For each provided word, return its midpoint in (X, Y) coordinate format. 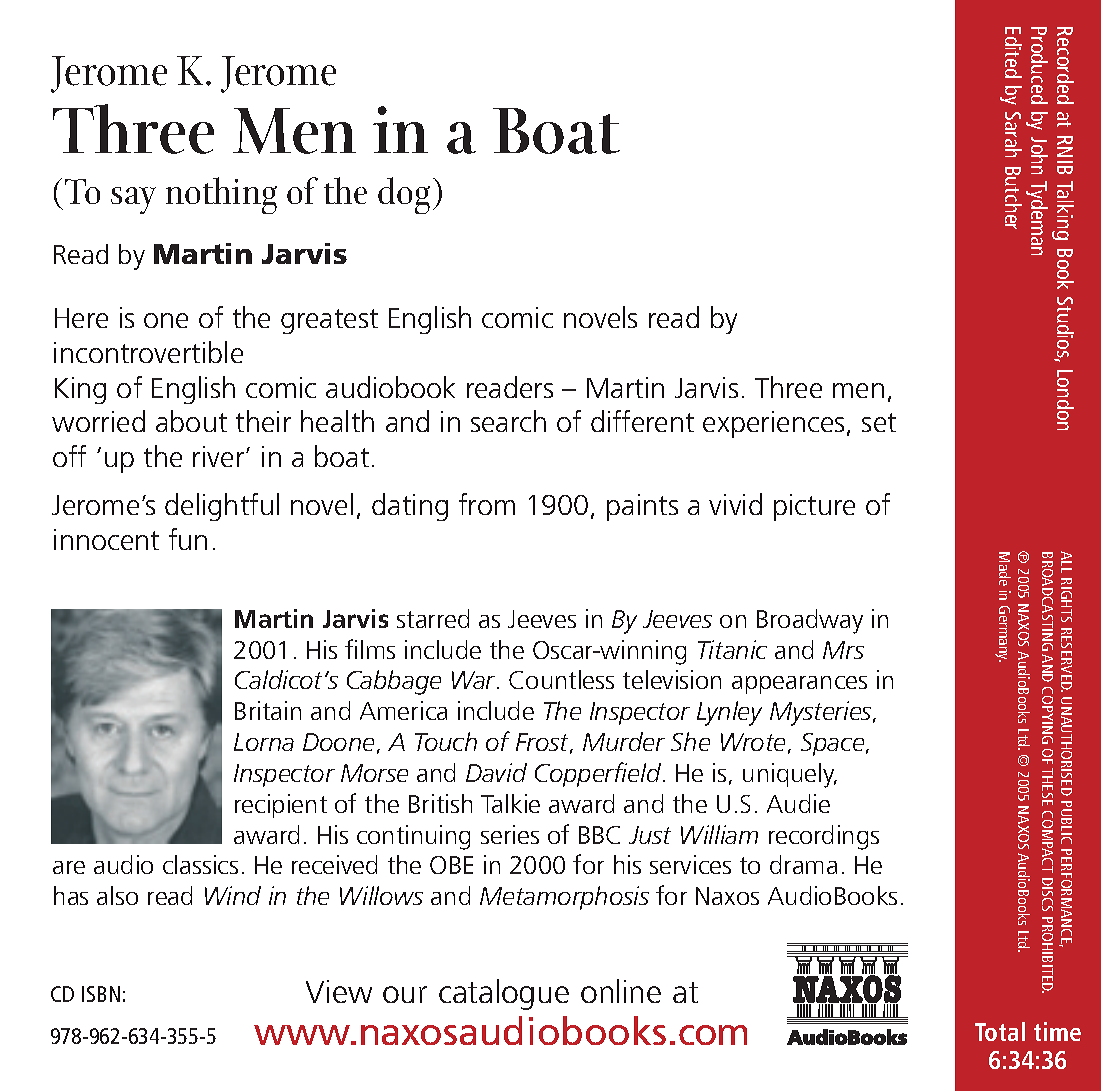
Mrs (843, 650)
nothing (221, 195)
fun (188, 539)
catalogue (504, 994)
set (879, 422)
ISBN (101, 994)
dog (404, 195)
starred (433, 618)
